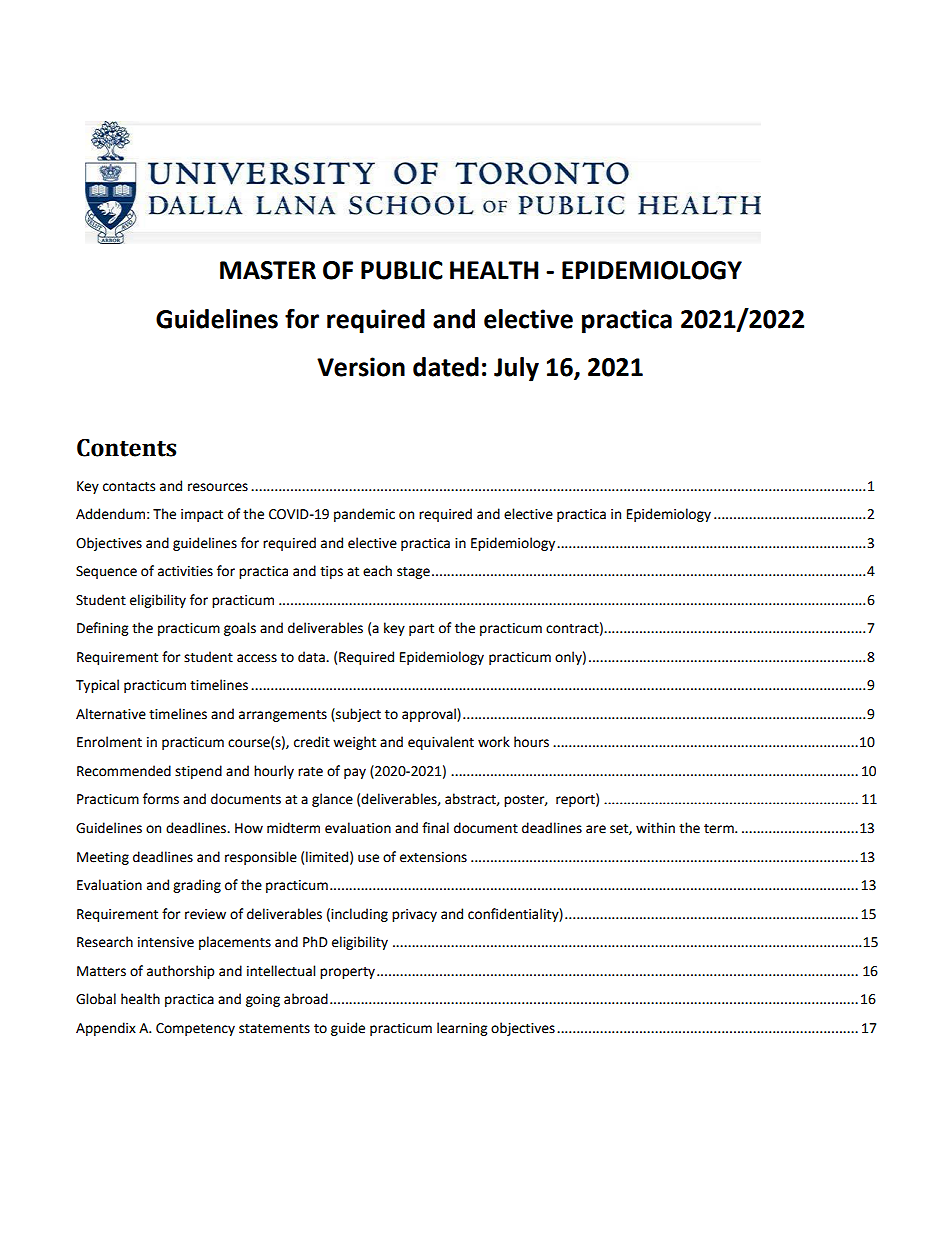 This screenshot has height=1233, width=952. What do you see at coordinates (377, 571) in the screenshot?
I see `each` at bounding box center [377, 571].
